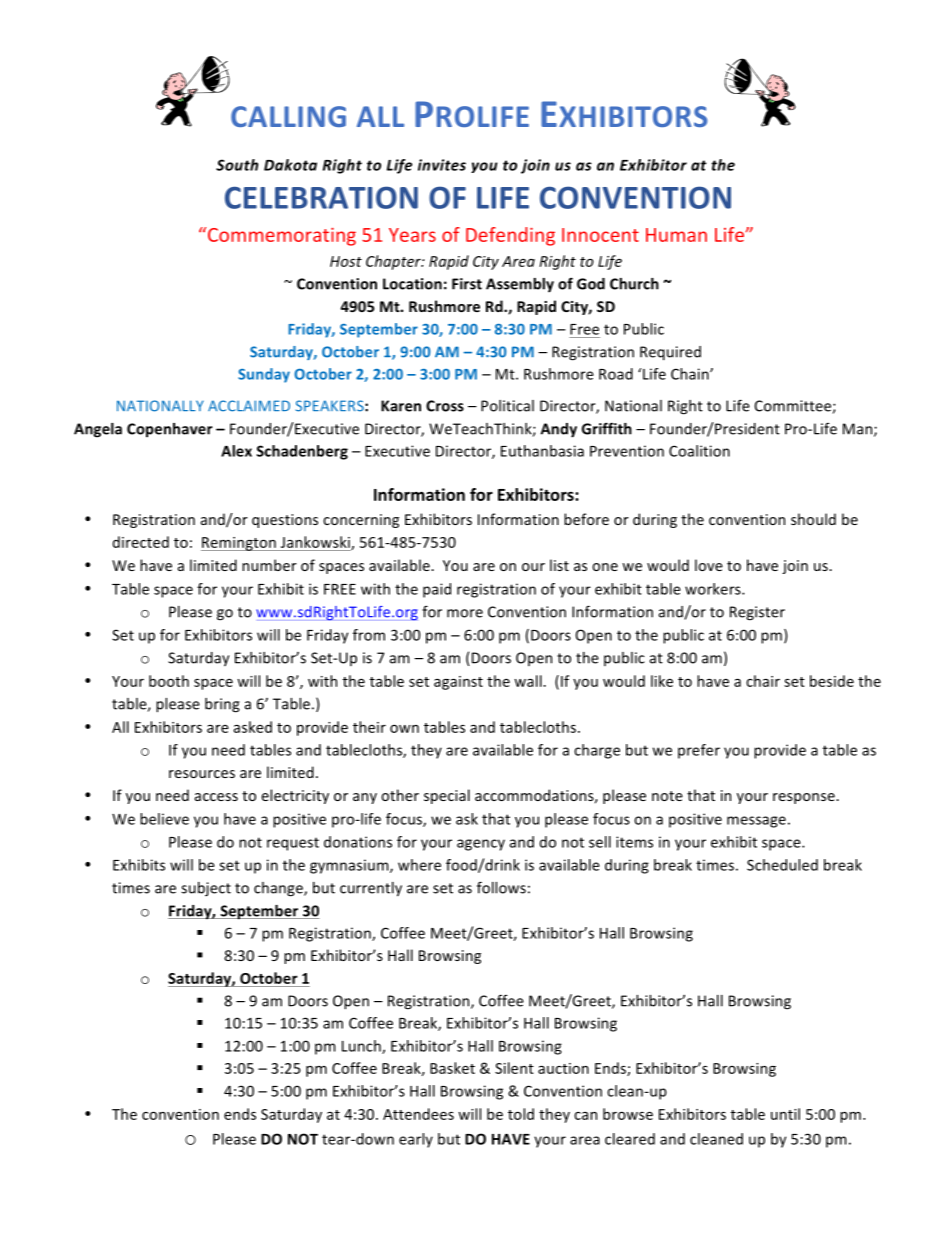 The image size is (952, 1233). What do you see at coordinates (501, 887) in the screenshot?
I see `follows` at bounding box center [501, 887].
